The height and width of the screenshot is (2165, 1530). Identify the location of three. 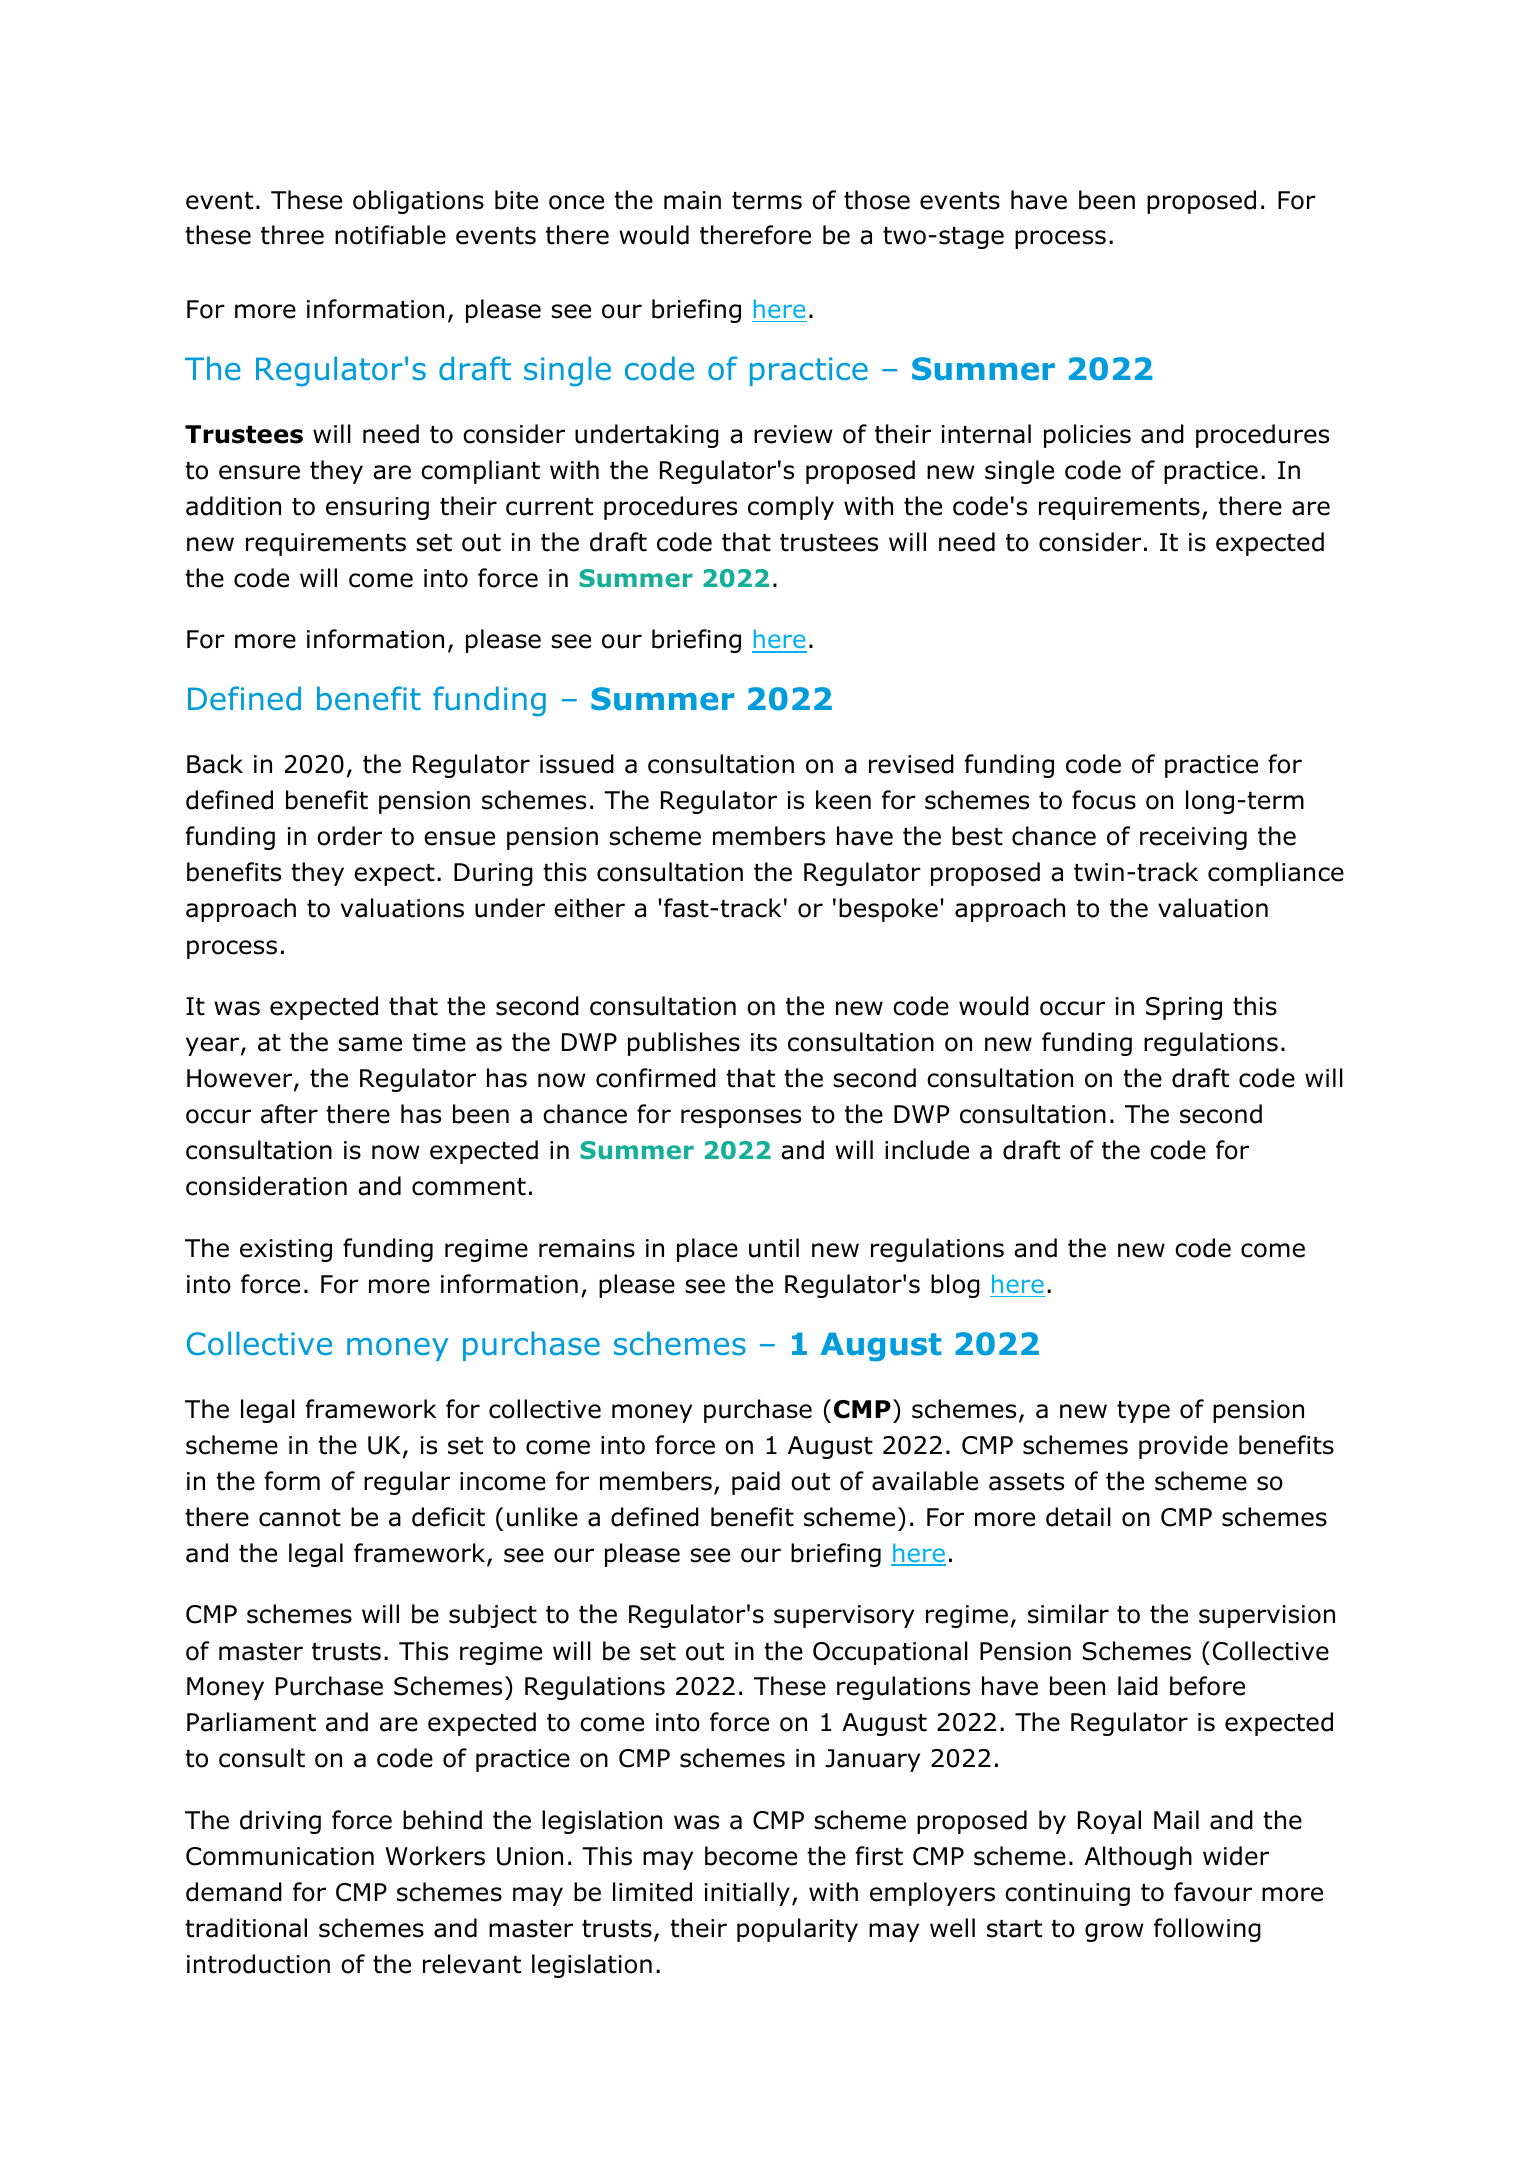
(292, 235).
